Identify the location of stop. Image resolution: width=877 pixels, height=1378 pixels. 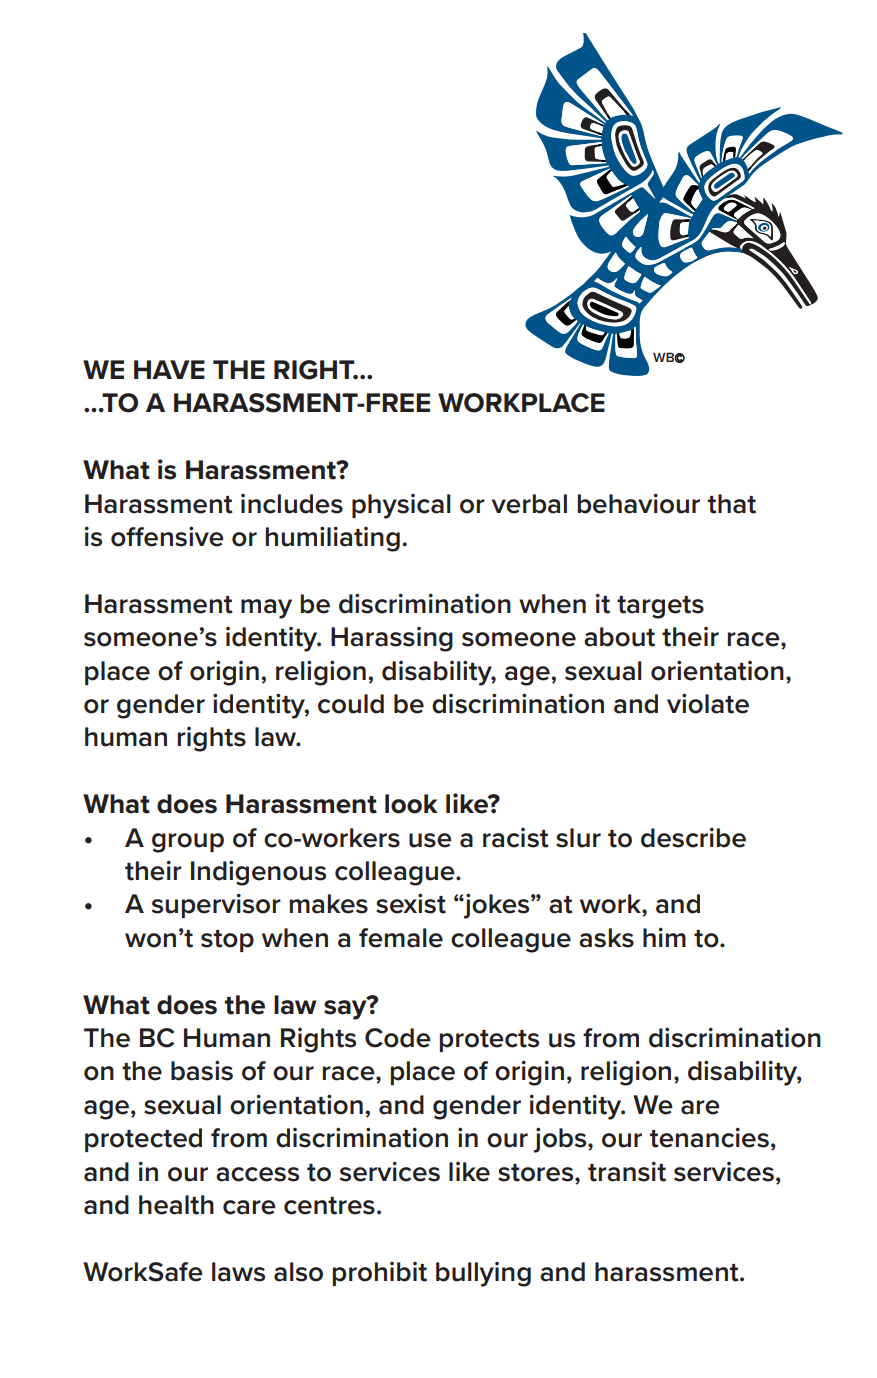
(227, 941).
